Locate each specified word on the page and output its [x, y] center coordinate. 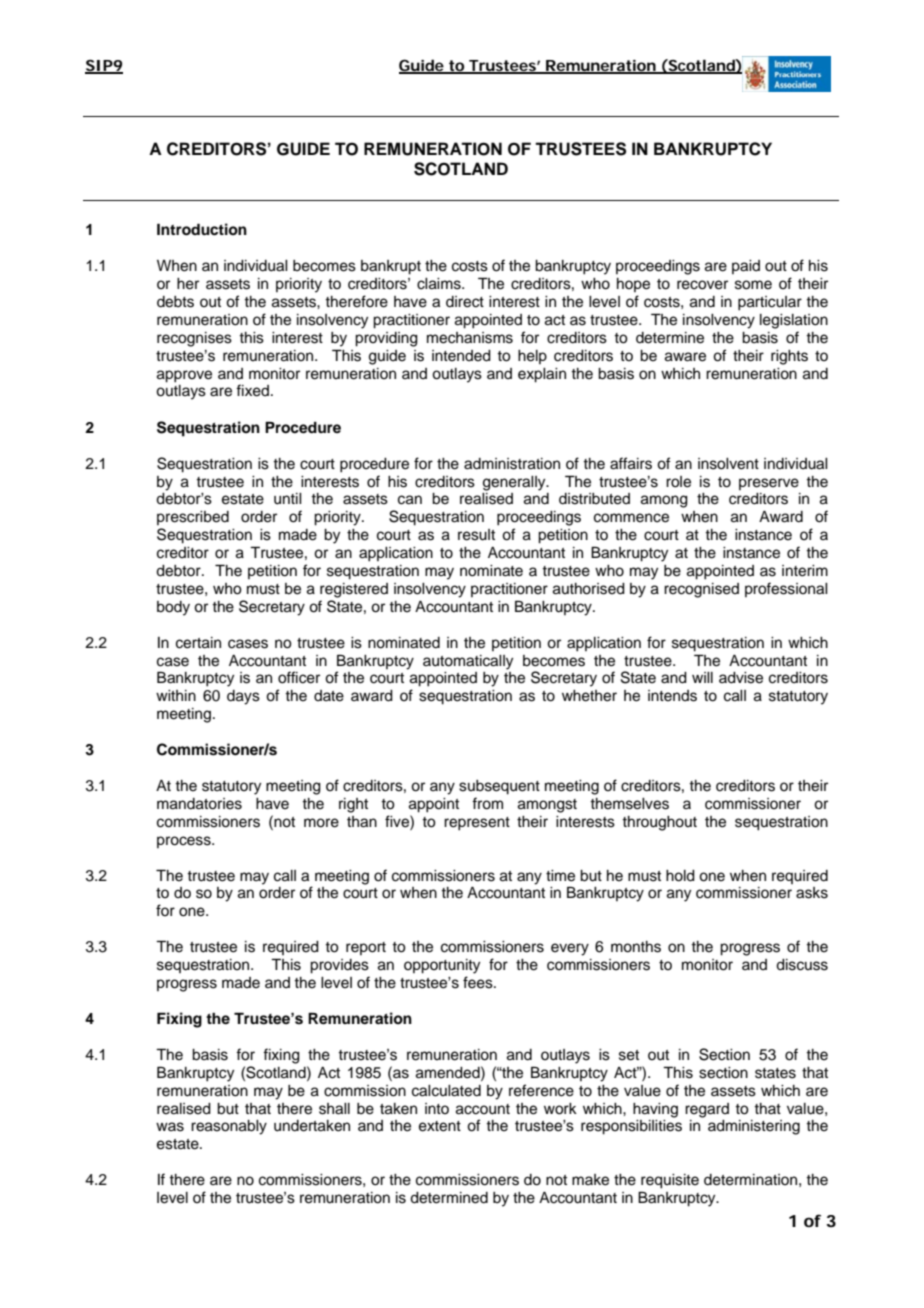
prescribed [193, 518]
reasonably [229, 1127]
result [476, 535]
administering [754, 1127]
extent [440, 1126]
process [185, 842]
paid [746, 267]
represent [477, 824]
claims [440, 284]
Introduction [202, 229]
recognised [701, 590]
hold [680, 876]
